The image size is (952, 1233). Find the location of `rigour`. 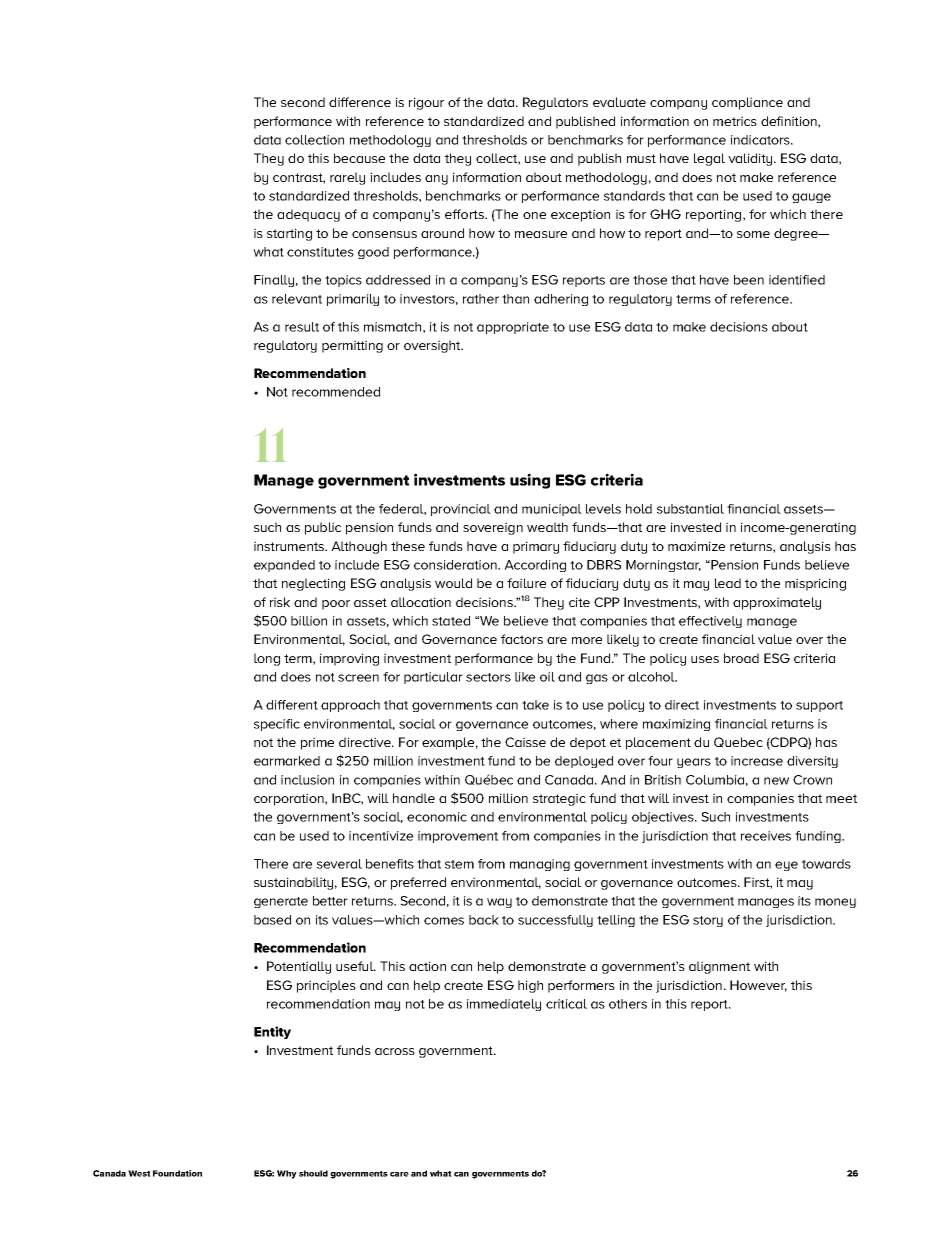

rigour is located at coordinates (426, 103).
